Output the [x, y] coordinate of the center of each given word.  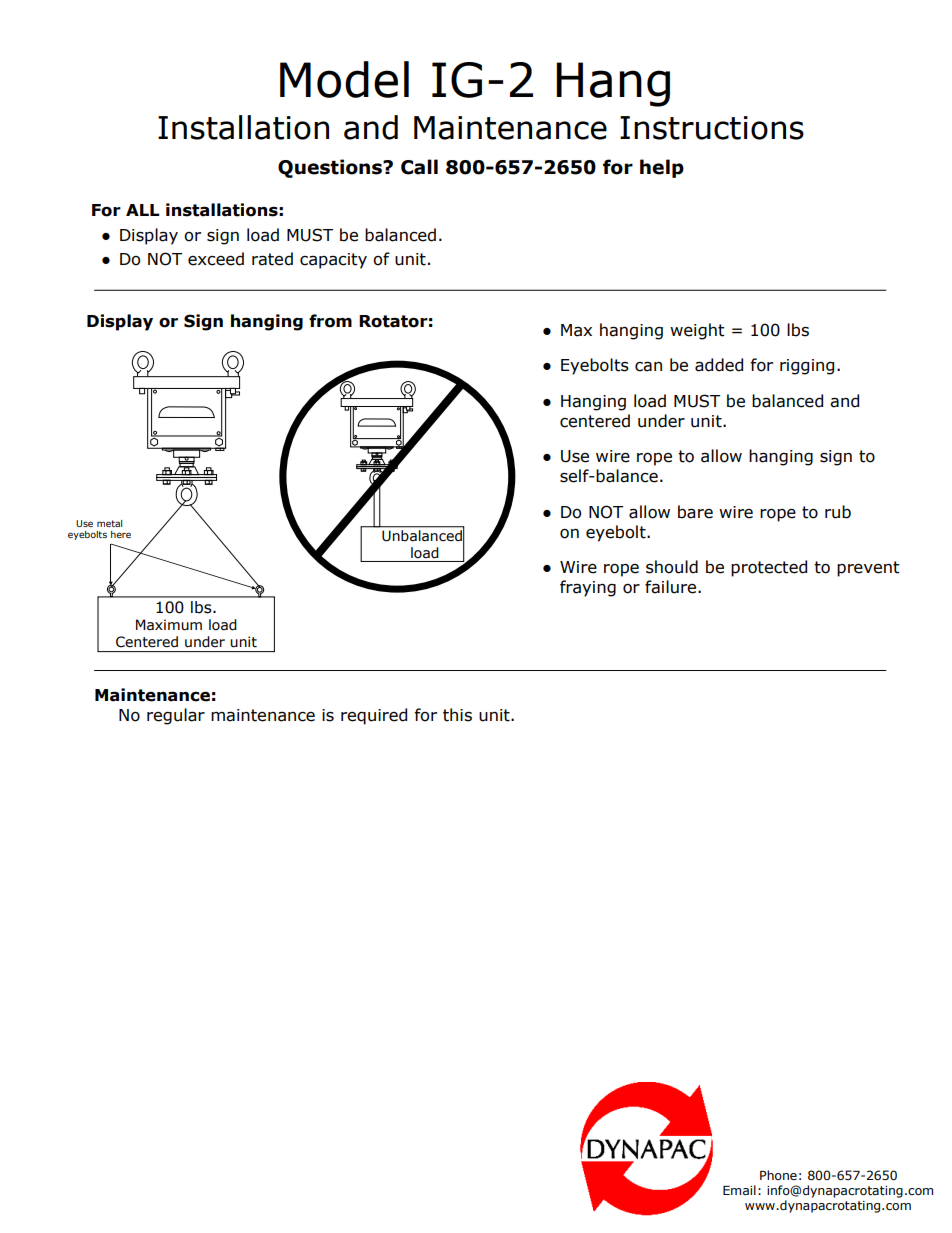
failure [672, 587]
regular [176, 716]
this [457, 715]
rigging [807, 367]
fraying [588, 588]
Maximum [169, 625]
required [374, 716]
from [330, 321]
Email [739, 1190]
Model [344, 79]
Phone [778, 1175]
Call [419, 167]
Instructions [712, 128]
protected [769, 568]
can [648, 367]
